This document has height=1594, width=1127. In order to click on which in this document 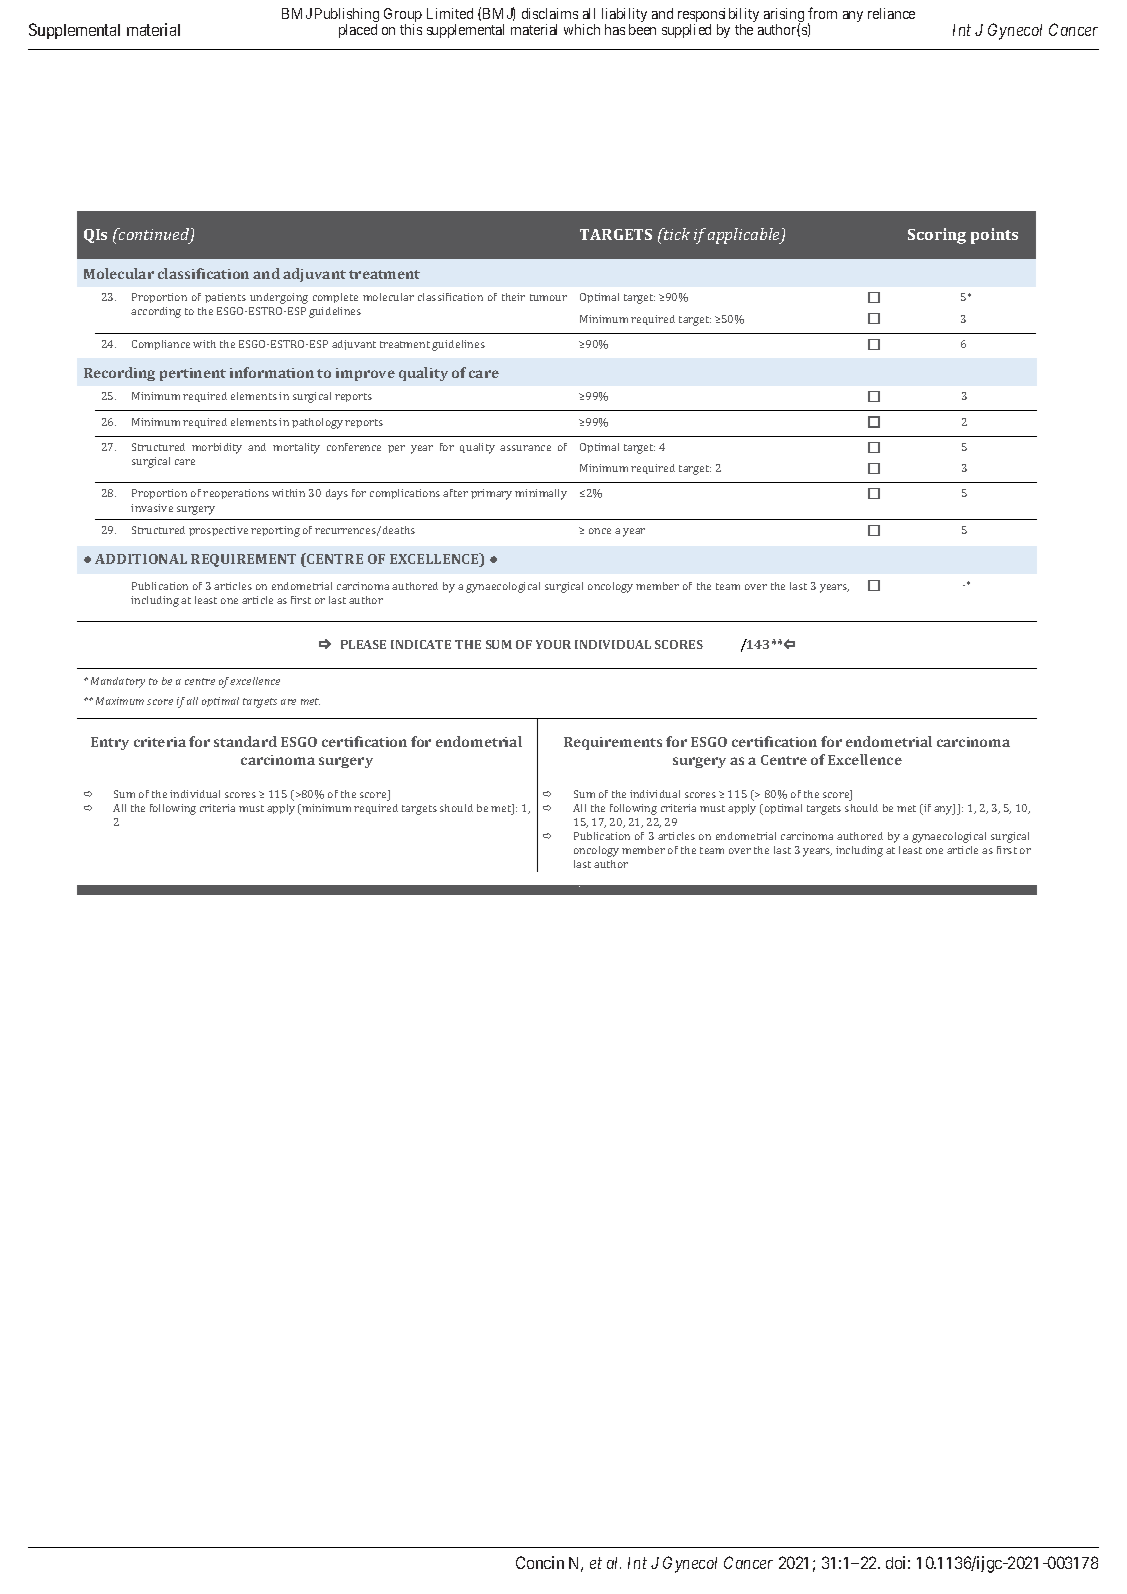, I will do `click(582, 29)`.
